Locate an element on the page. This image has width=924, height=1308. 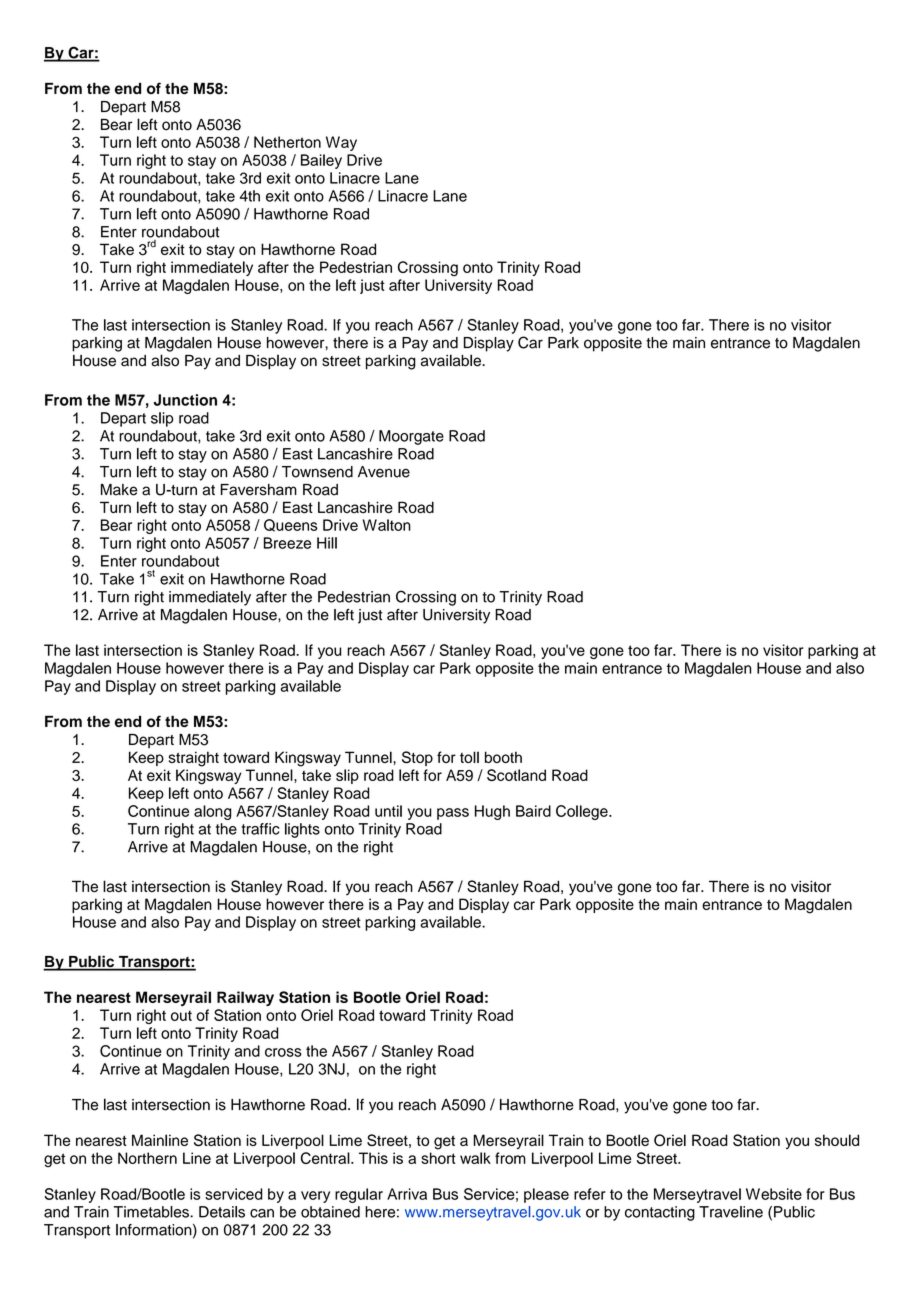
Details is located at coordinates (222, 1212).
